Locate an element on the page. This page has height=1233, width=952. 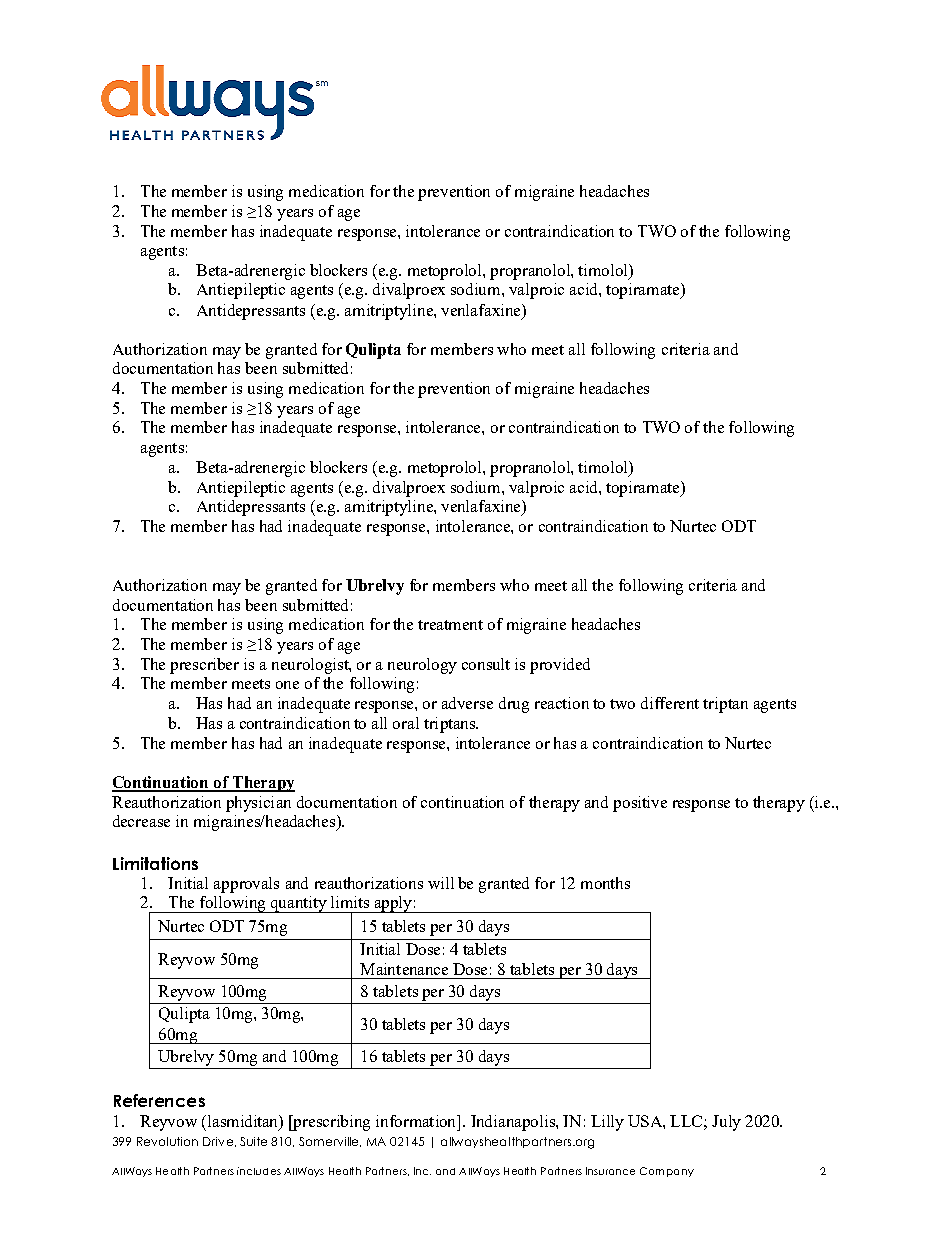
References is located at coordinates (159, 1100).
